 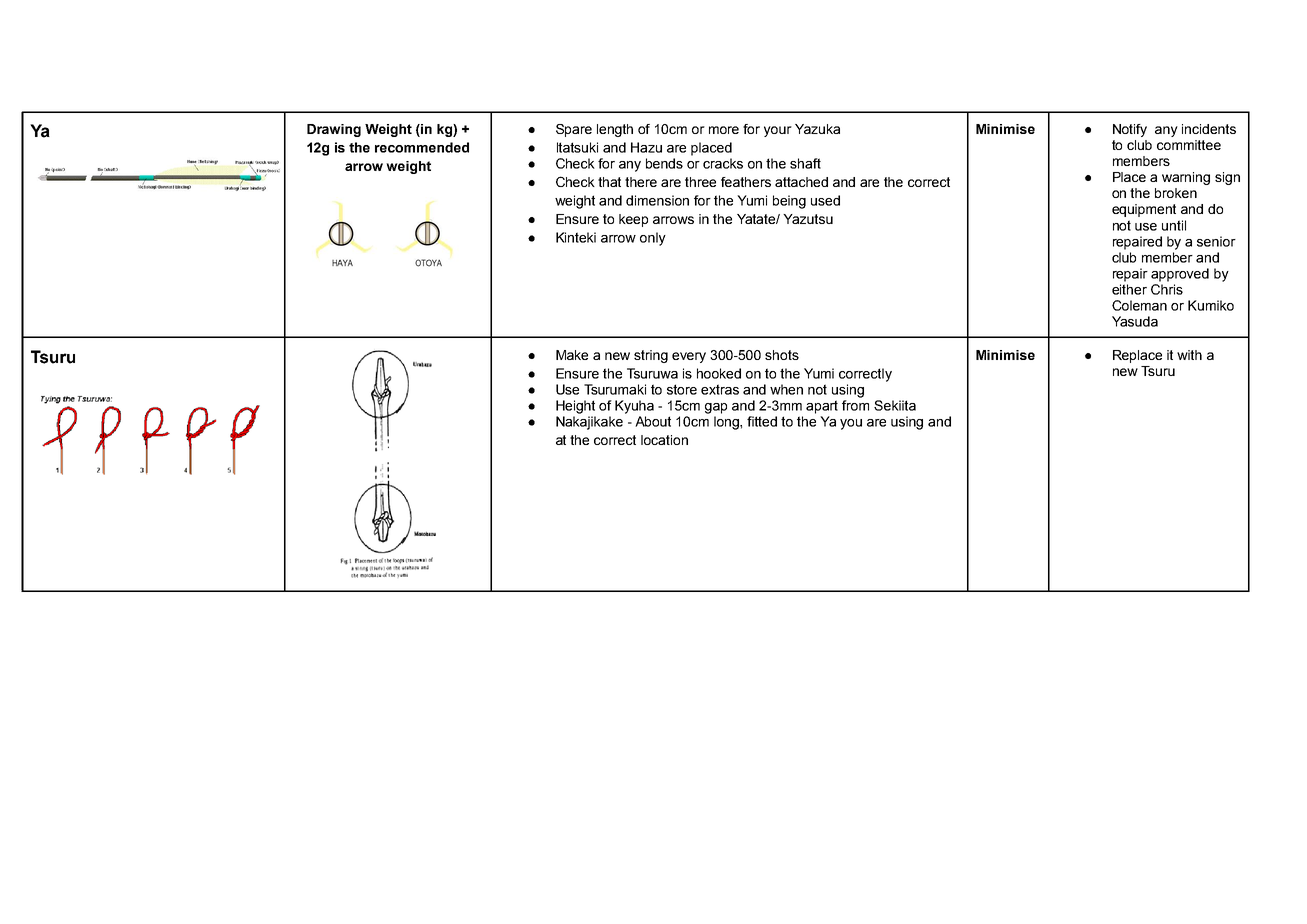 I want to click on shots, so click(x=782, y=355).
